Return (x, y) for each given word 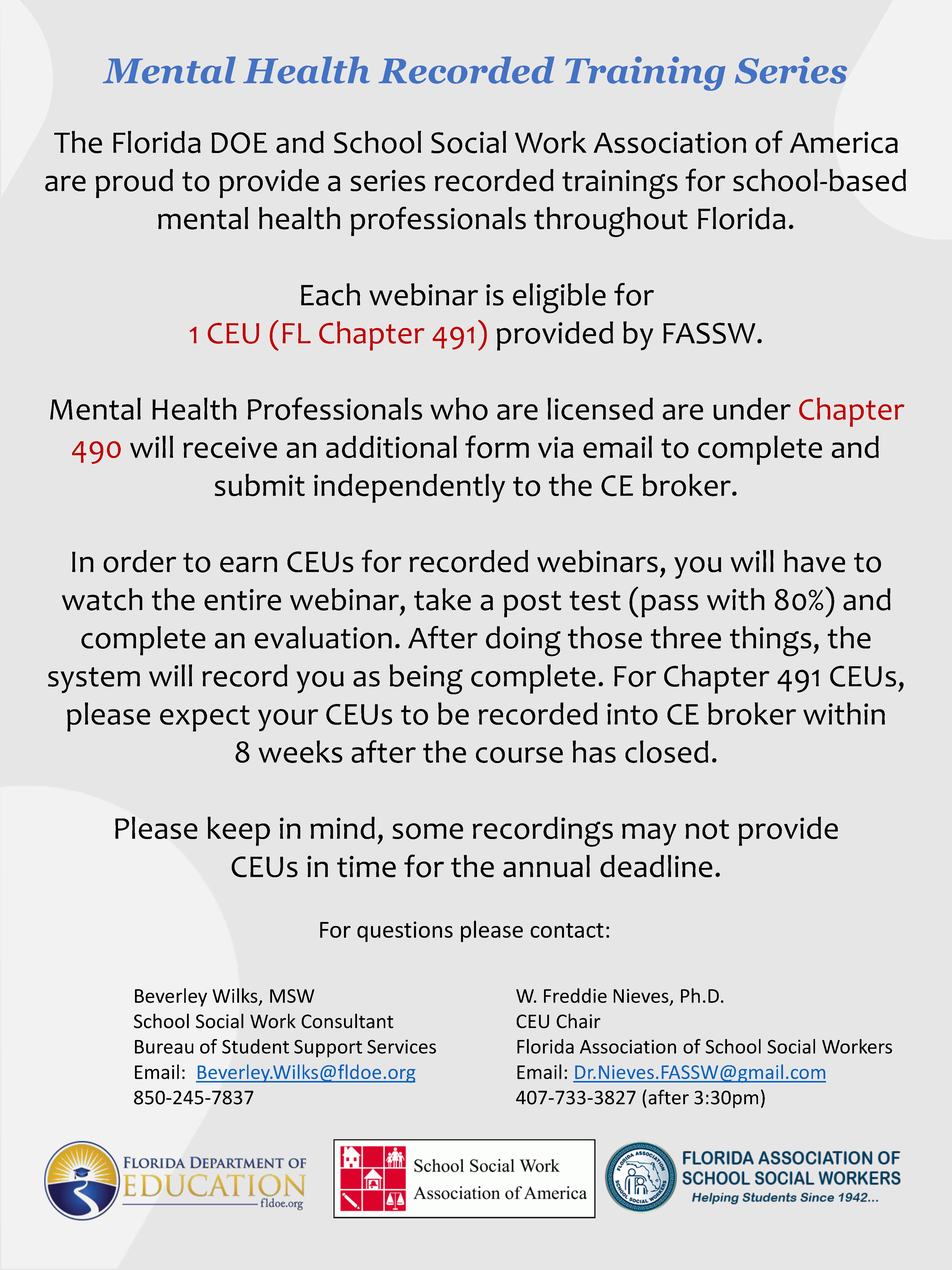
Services (401, 1046)
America (844, 142)
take (442, 599)
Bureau (164, 1047)
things (772, 641)
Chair (578, 1021)
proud (134, 183)
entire (242, 600)
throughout (611, 222)
